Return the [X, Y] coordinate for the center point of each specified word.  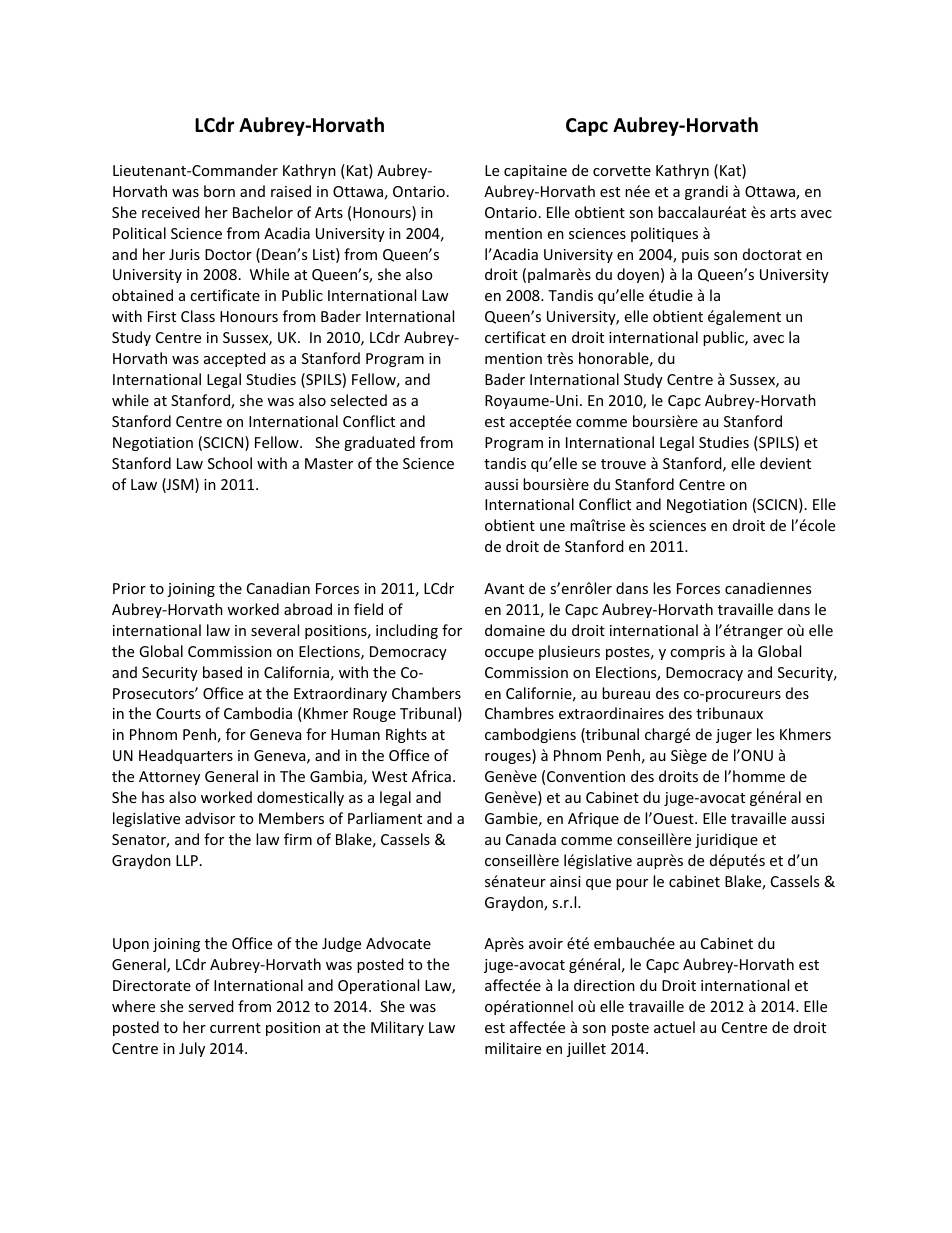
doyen [638, 275]
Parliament [385, 818]
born [219, 191]
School [230, 463]
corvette [622, 171]
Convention [586, 776]
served [211, 1006]
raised [291, 191]
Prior [129, 588]
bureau [626, 693]
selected [358, 400]
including [407, 631]
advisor [210, 818]
